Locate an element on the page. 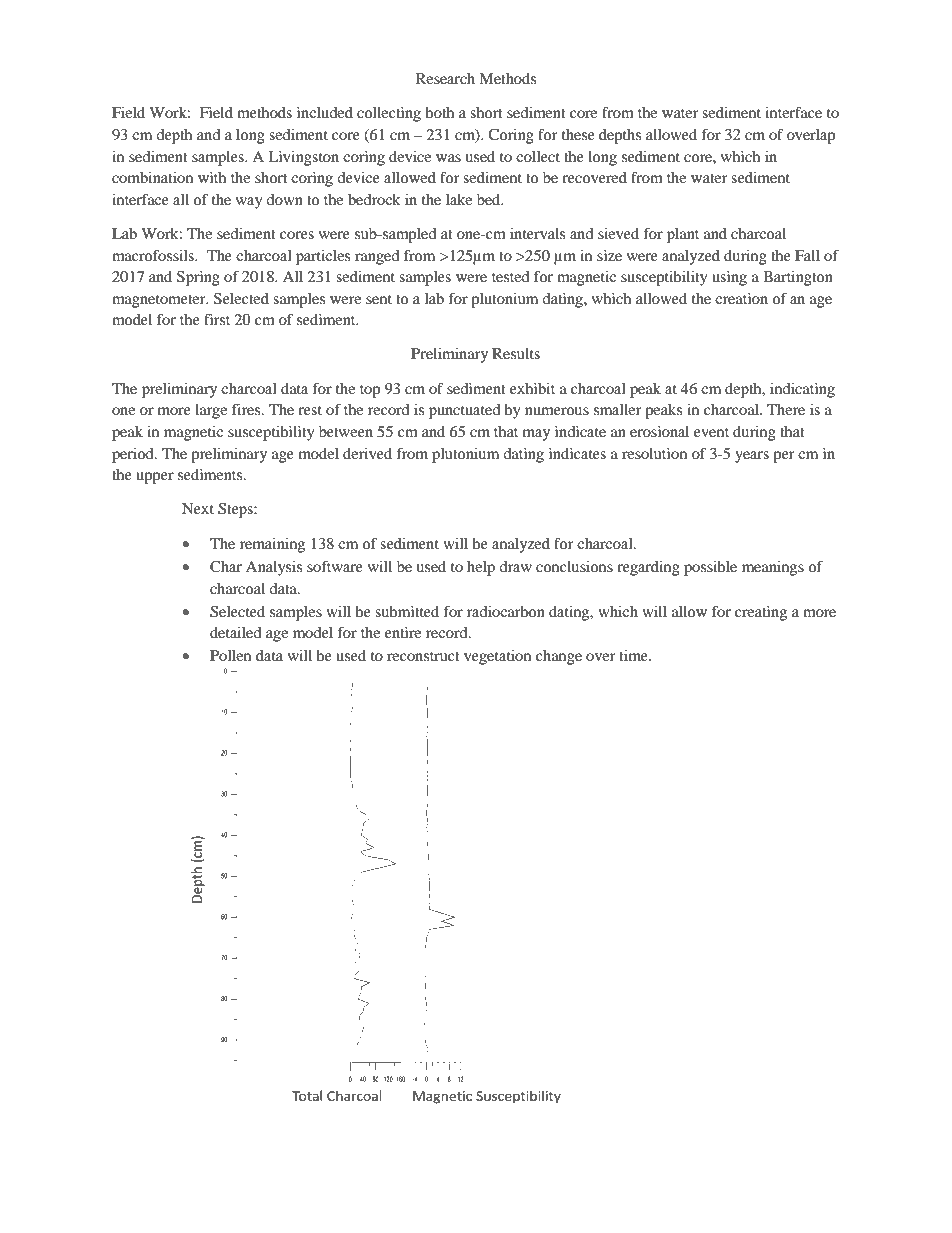 This image has height=1233, width=952. way is located at coordinates (249, 203).
